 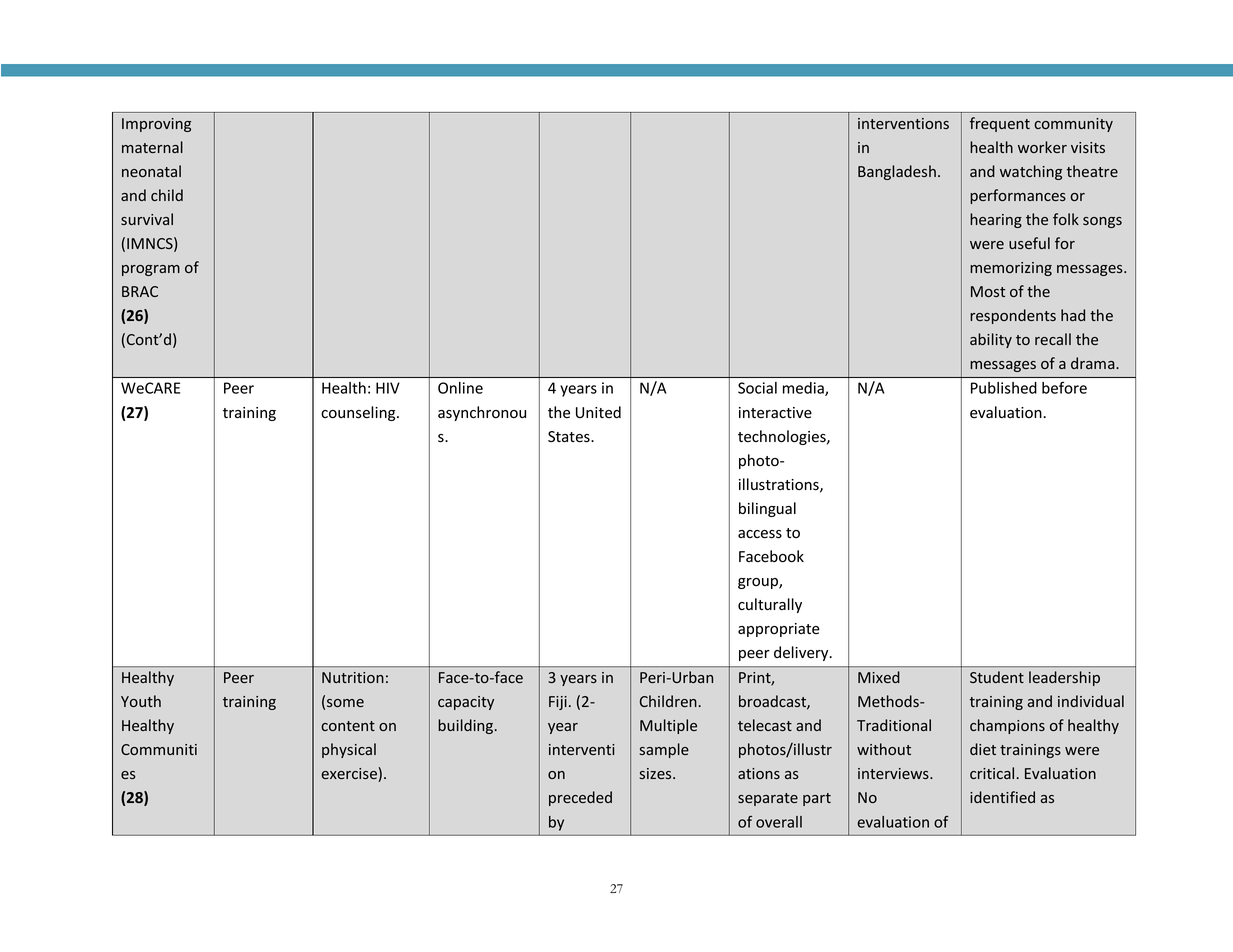 I want to click on exercise, so click(x=350, y=774).
